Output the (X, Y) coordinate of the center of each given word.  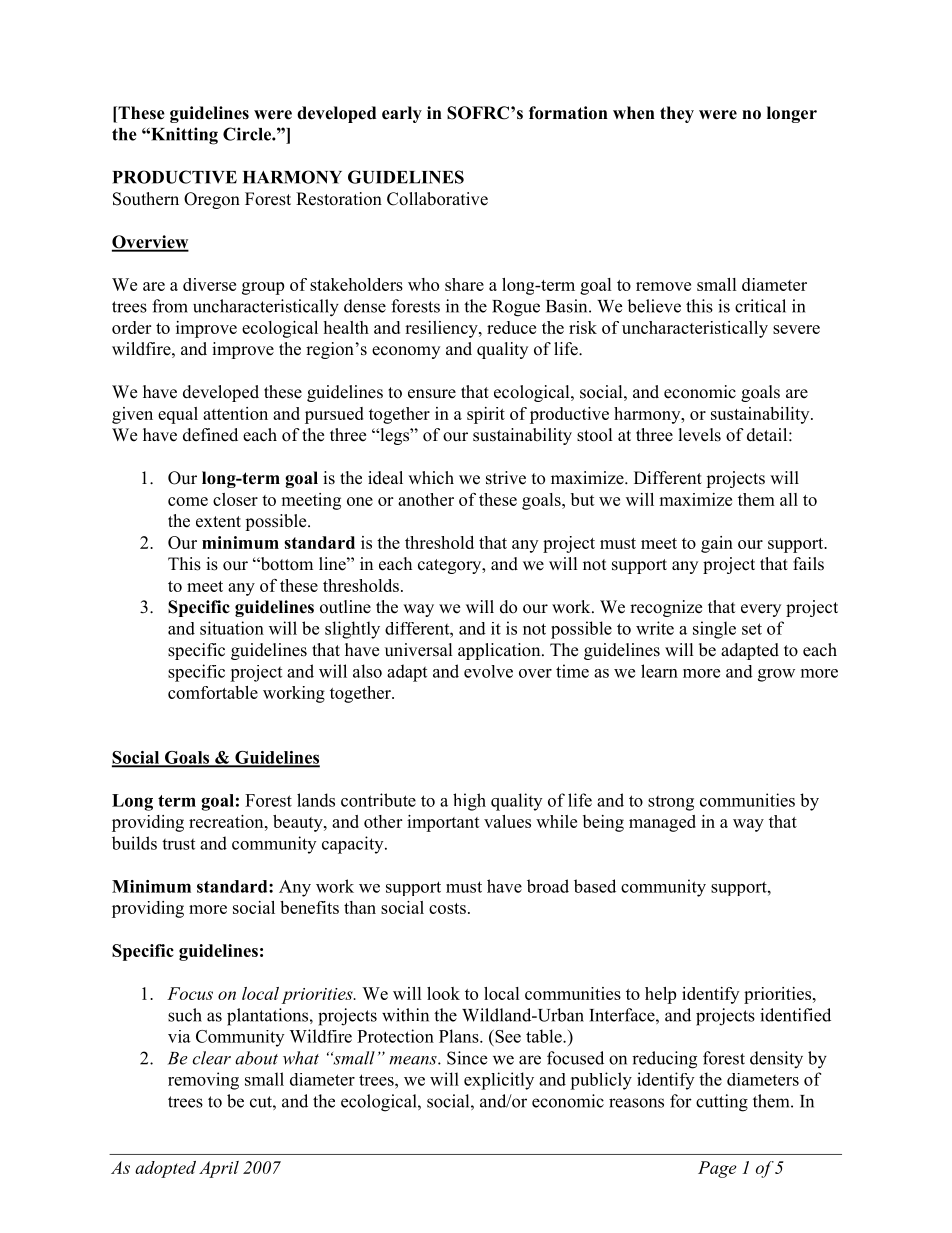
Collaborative (437, 199)
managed (662, 823)
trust (178, 844)
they (677, 114)
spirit (486, 415)
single (714, 630)
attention (235, 413)
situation (232, 628)
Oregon (212, 200)
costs (447, 908)
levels (700, 435)
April (219, 1169)
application (500, 651)
